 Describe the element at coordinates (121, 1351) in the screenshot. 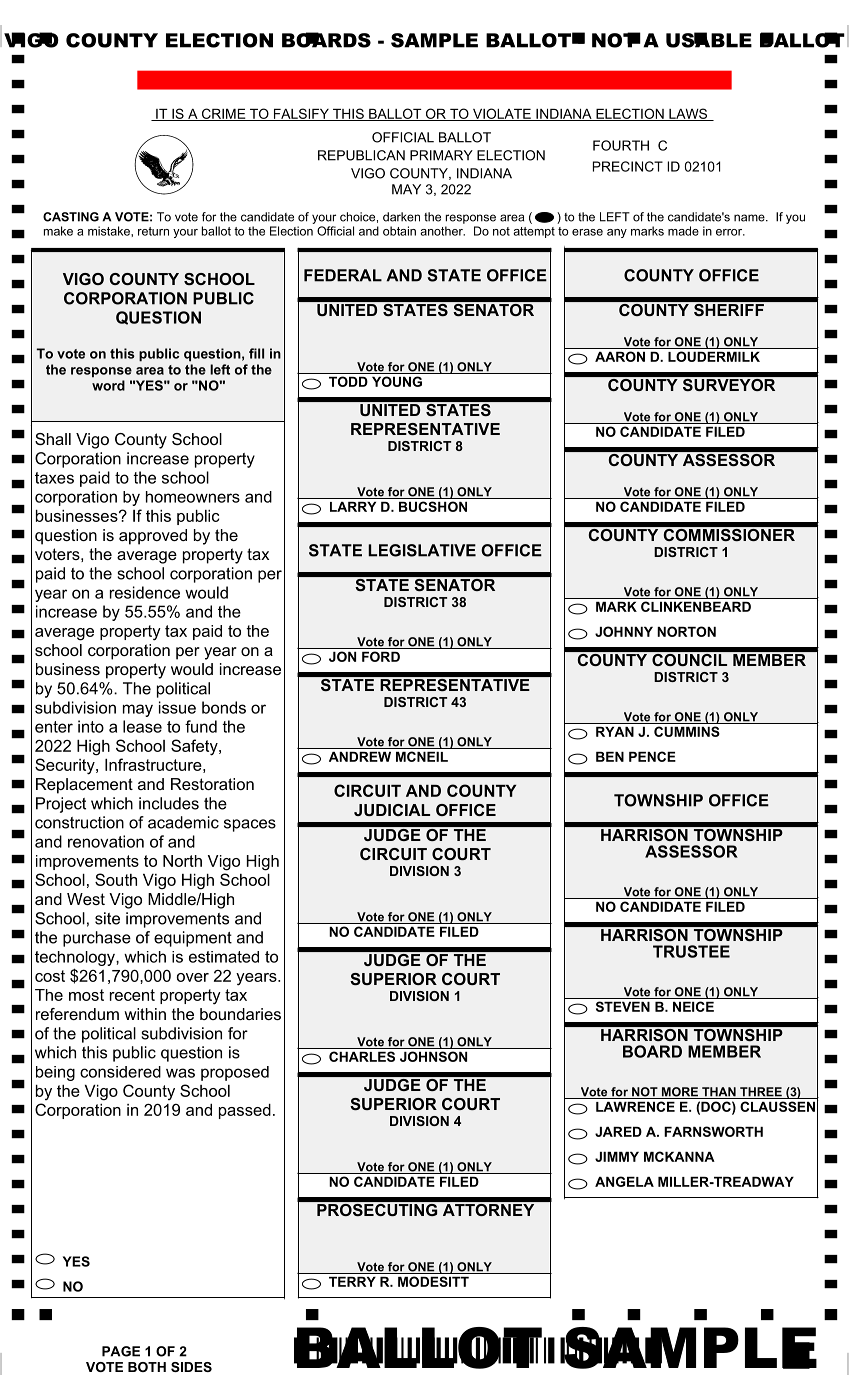

I see `PAGE` at that location.
